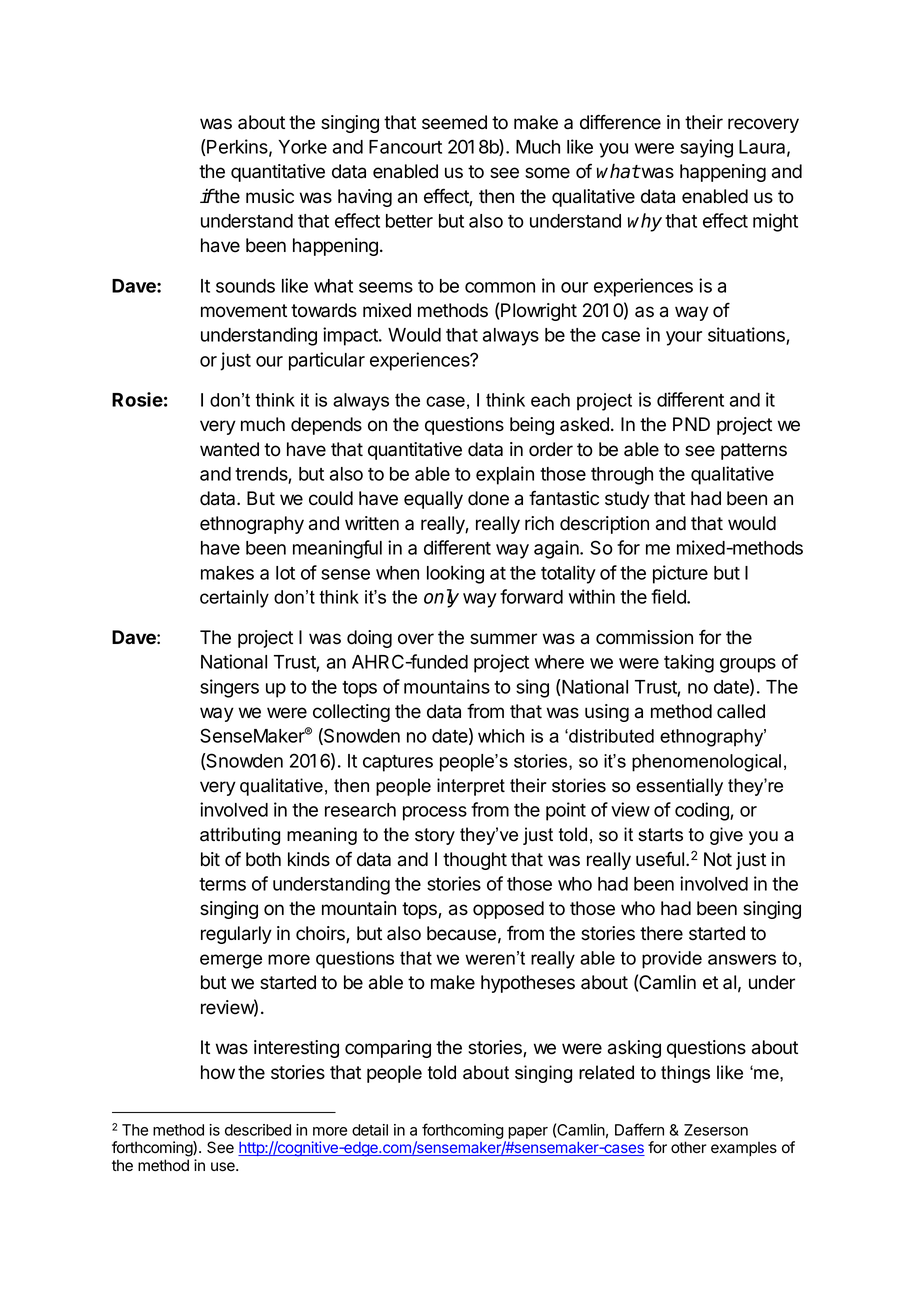 The height and width of the document is (1308, 924). What do you see at coordinates (270, 196) in the document?
I see `music` at bounding box center [270, 196].
